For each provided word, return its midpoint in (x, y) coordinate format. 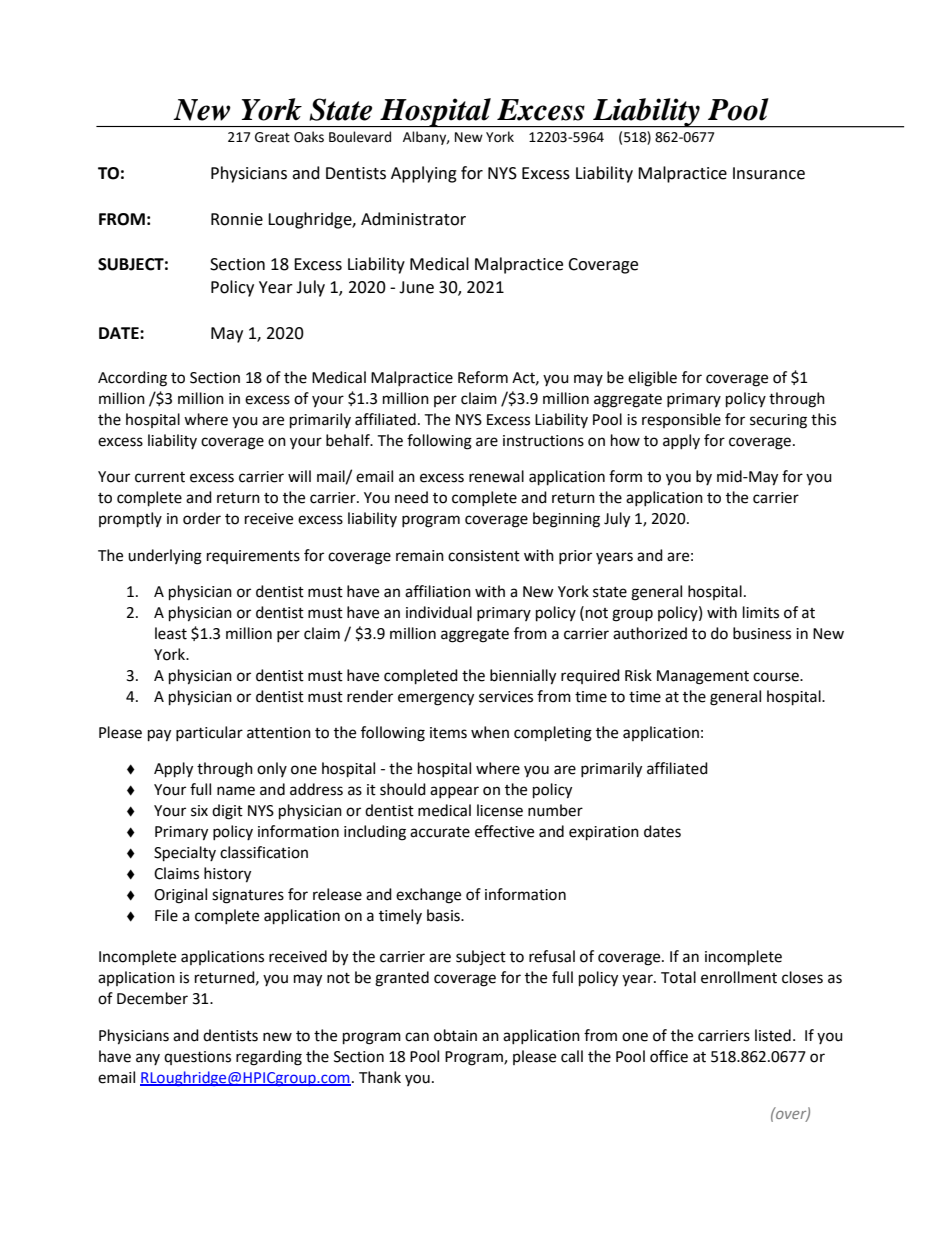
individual (439, 612)
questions (197, 1058)
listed (773, 1035)
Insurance (769, 173)
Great (272, 137)
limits (761, 612)
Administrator (413, 219)
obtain (455, 1035)
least (171, 633)
